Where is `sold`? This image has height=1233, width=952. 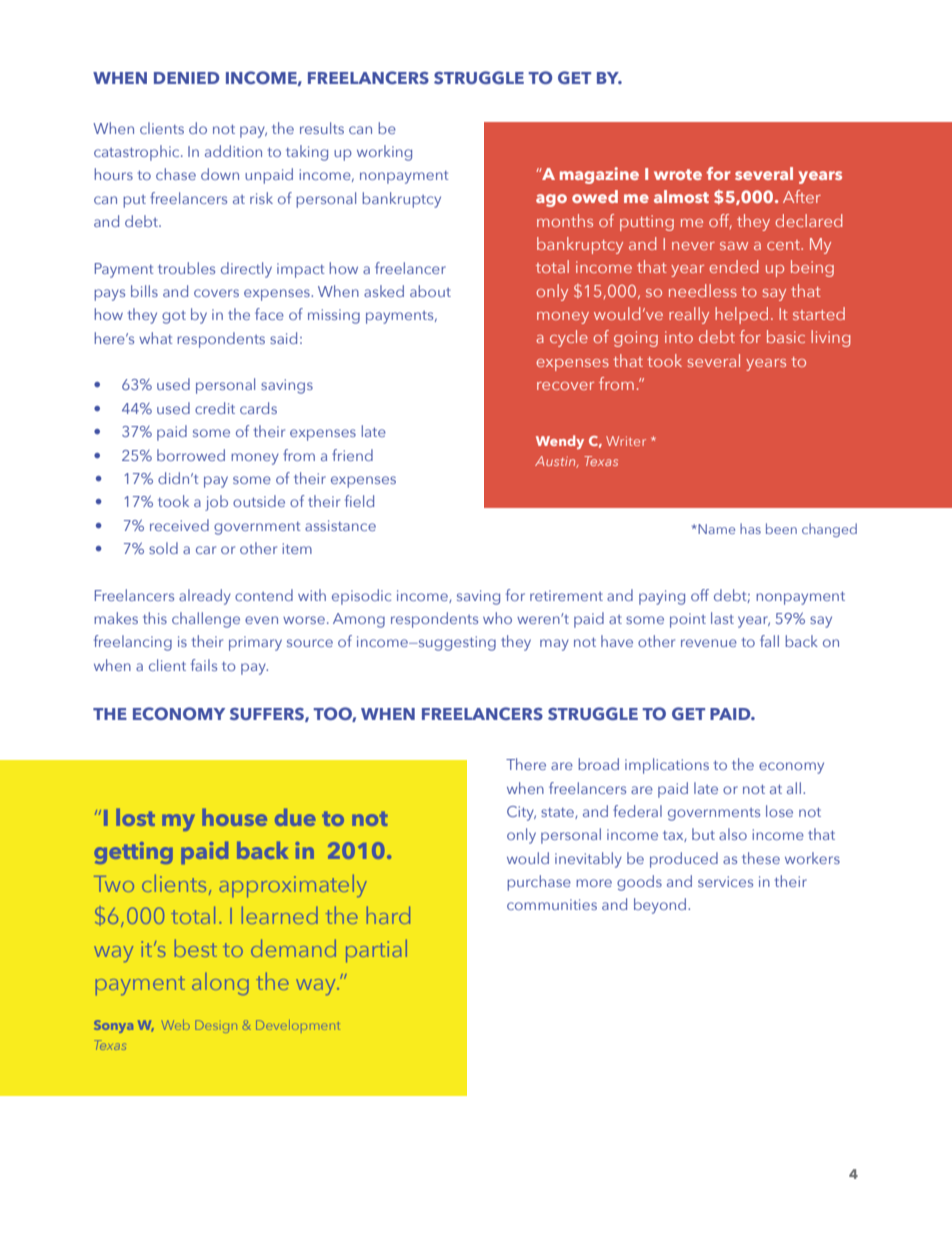
sold is located at coordinates (163, 548).
